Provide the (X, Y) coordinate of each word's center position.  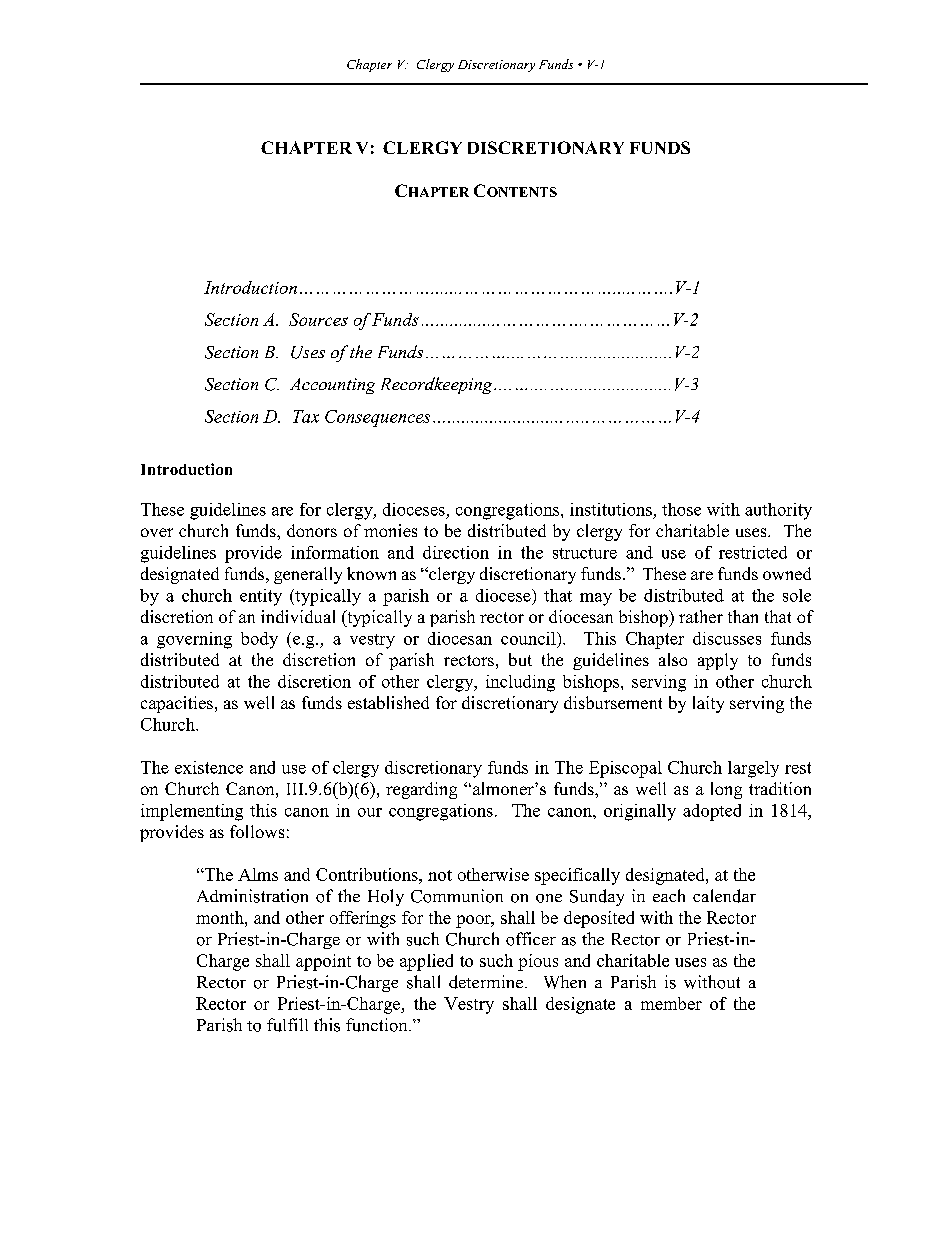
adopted (712, 812)
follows (257, 831)
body (259, 640)
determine (486, 982)
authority (778, 511)
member (671, 1003)
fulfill (287, 1025)
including (520, 683)
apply (718, 661)
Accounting (332, 386)
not (440, 875)
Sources (318, 319)
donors (312, 530)
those (681, 509)
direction (456, 552)
